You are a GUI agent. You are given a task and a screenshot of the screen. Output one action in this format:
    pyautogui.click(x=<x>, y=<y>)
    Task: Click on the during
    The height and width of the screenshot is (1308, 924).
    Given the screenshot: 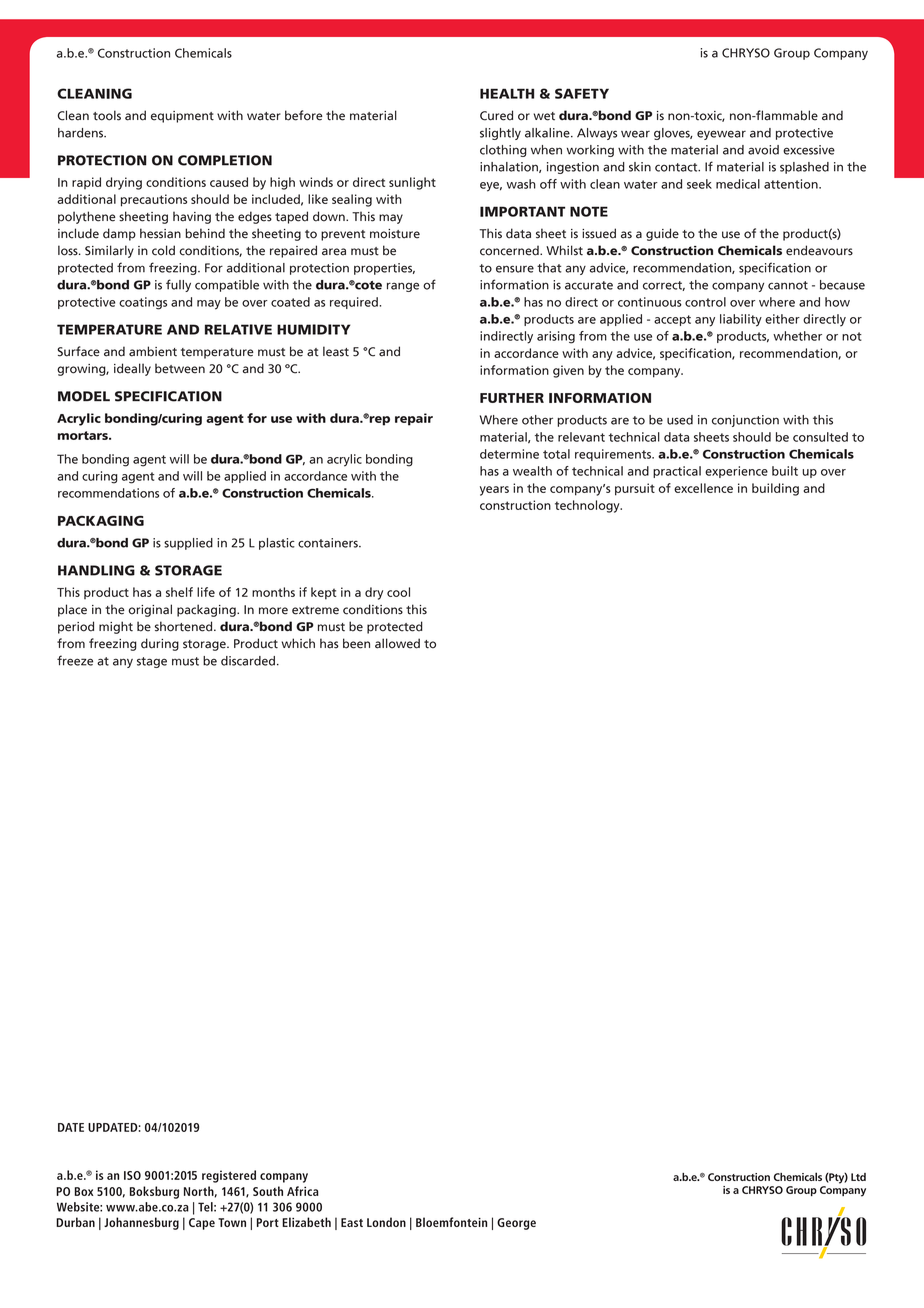 What is the action you would take?
    pyautogui.click(x=160, y=644)
